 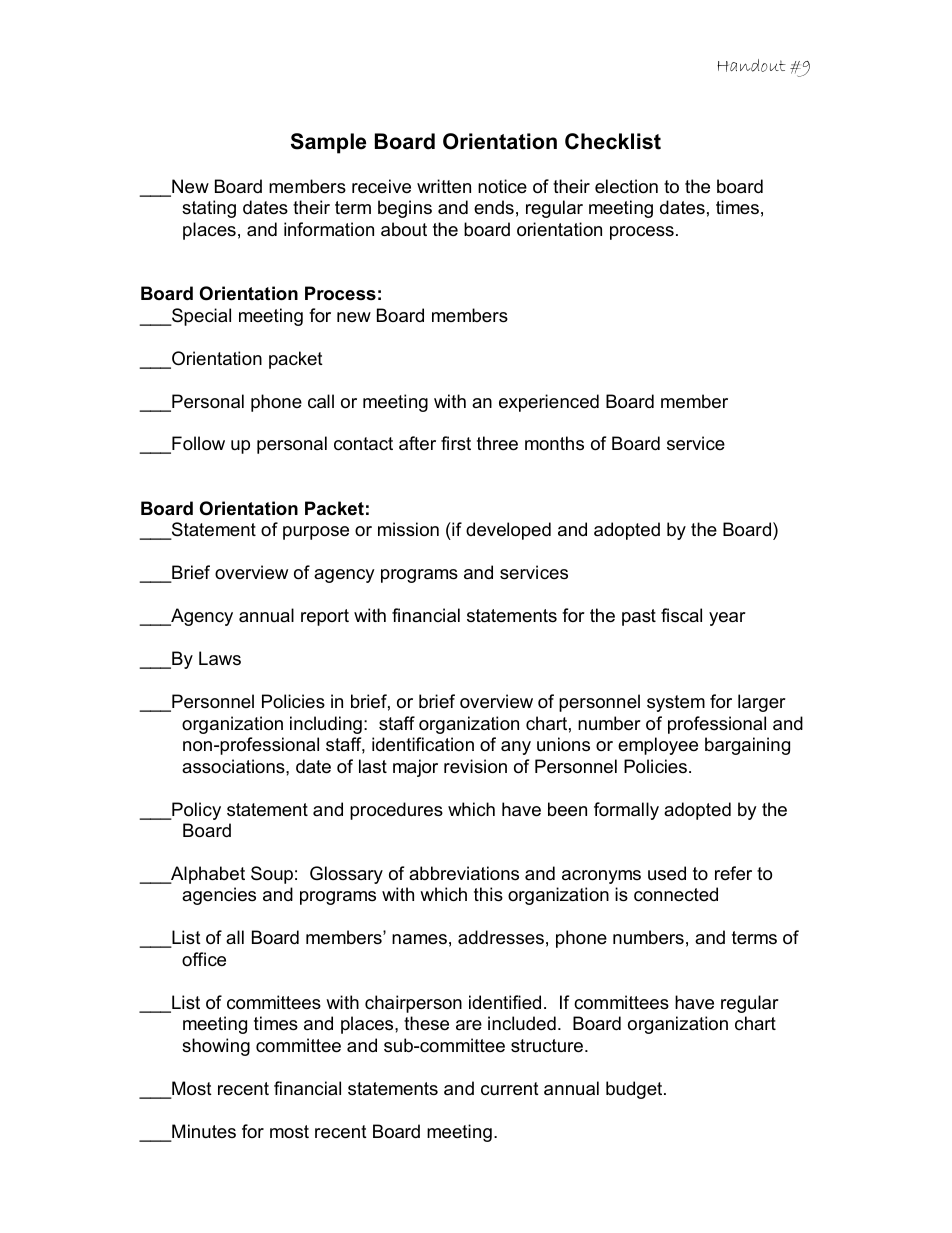 I want to click on three, so click(x=497, y=443).
